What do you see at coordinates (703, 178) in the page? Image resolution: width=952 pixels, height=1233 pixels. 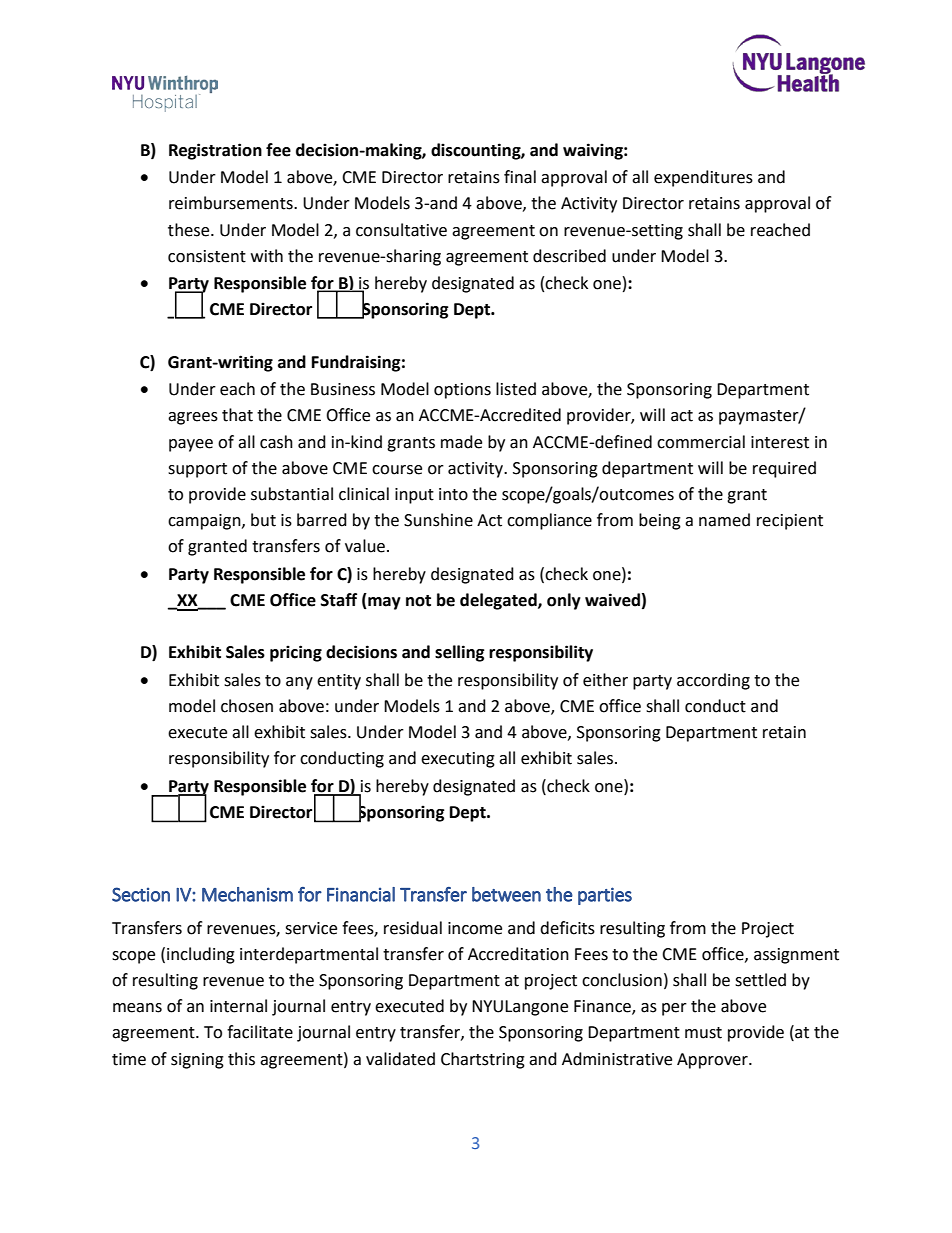 I see `expenditures` at bounding box center [703, 178].
